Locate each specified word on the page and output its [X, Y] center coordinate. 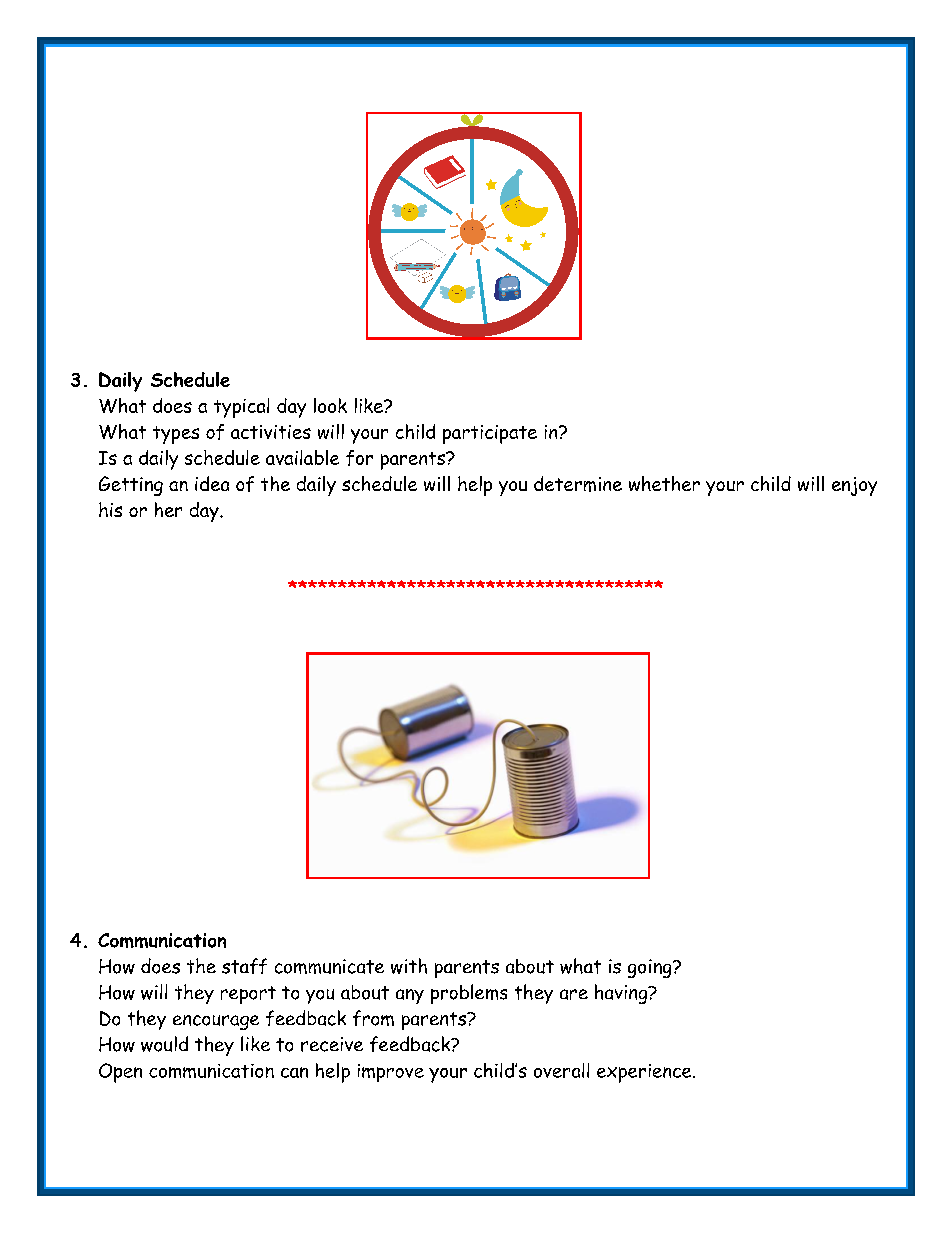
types [176, 435]
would [164, 1044]
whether [664, 483]
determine [578, 484]
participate [490, 434]
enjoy [854, 486]
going [651, 968]
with [409, 966]
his [110, 509]
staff [244, 966]
